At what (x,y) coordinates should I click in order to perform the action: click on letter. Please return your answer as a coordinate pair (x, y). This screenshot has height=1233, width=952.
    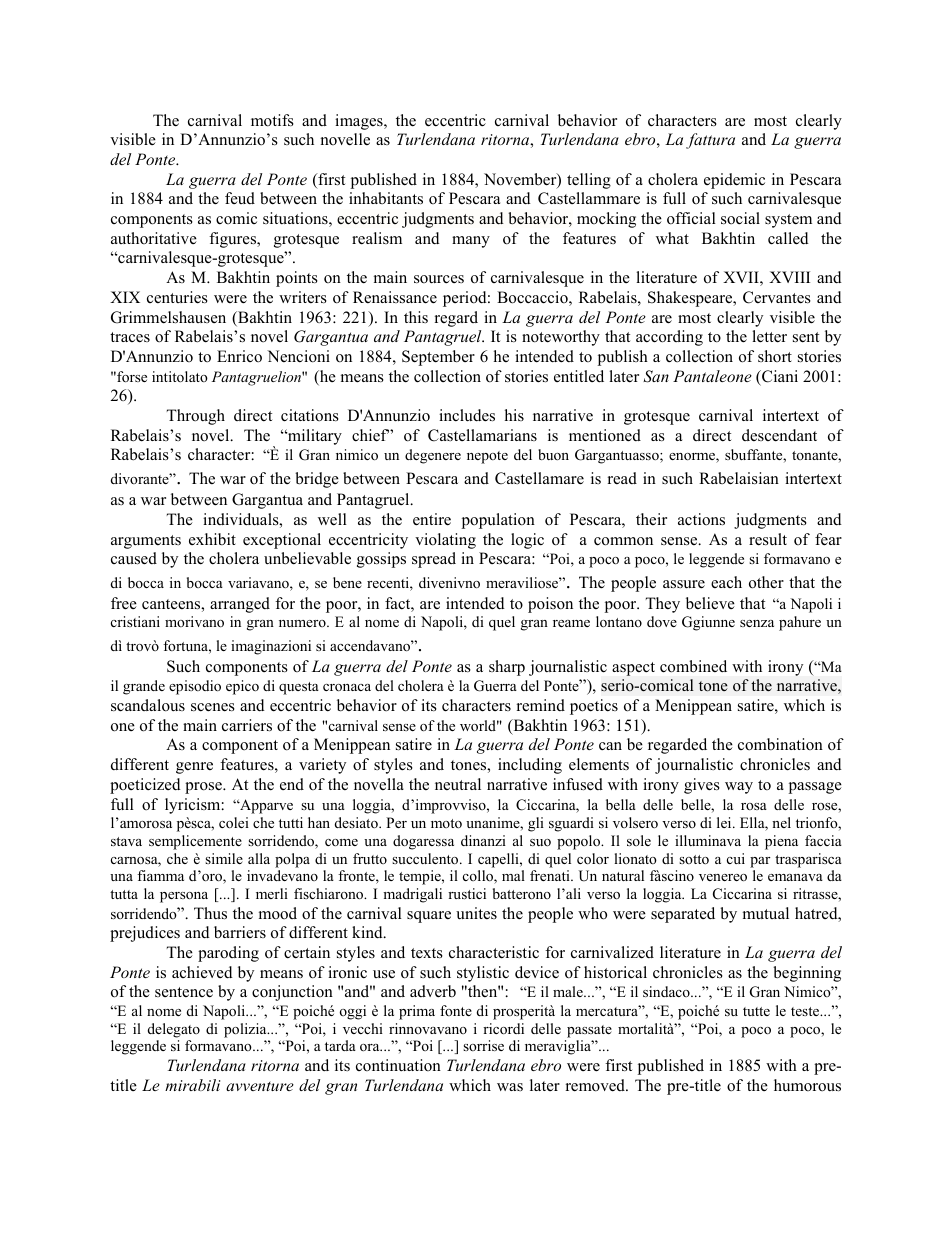
    Looking at the image, I should click on (769, 336).
